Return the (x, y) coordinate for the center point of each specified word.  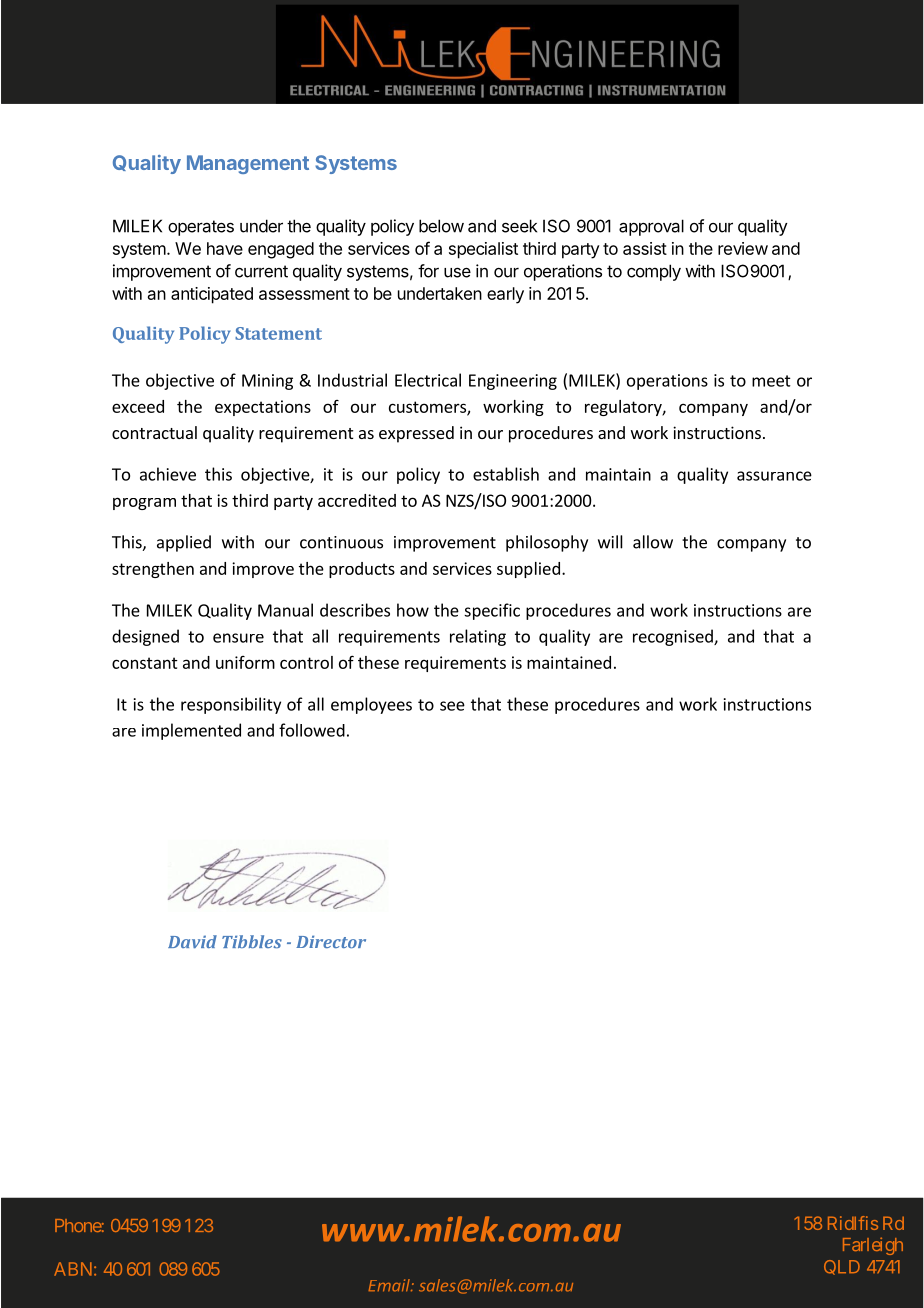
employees (371, 705)
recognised (674, 637)
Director (331, 941)
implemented (191, 731)
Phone (78, 1225)
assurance (774, 476)
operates (201, 228)
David (192, 941)
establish (506, 474)
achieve (168, 474)
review (743, 248)
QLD (842, 1267)
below (441, 226)
